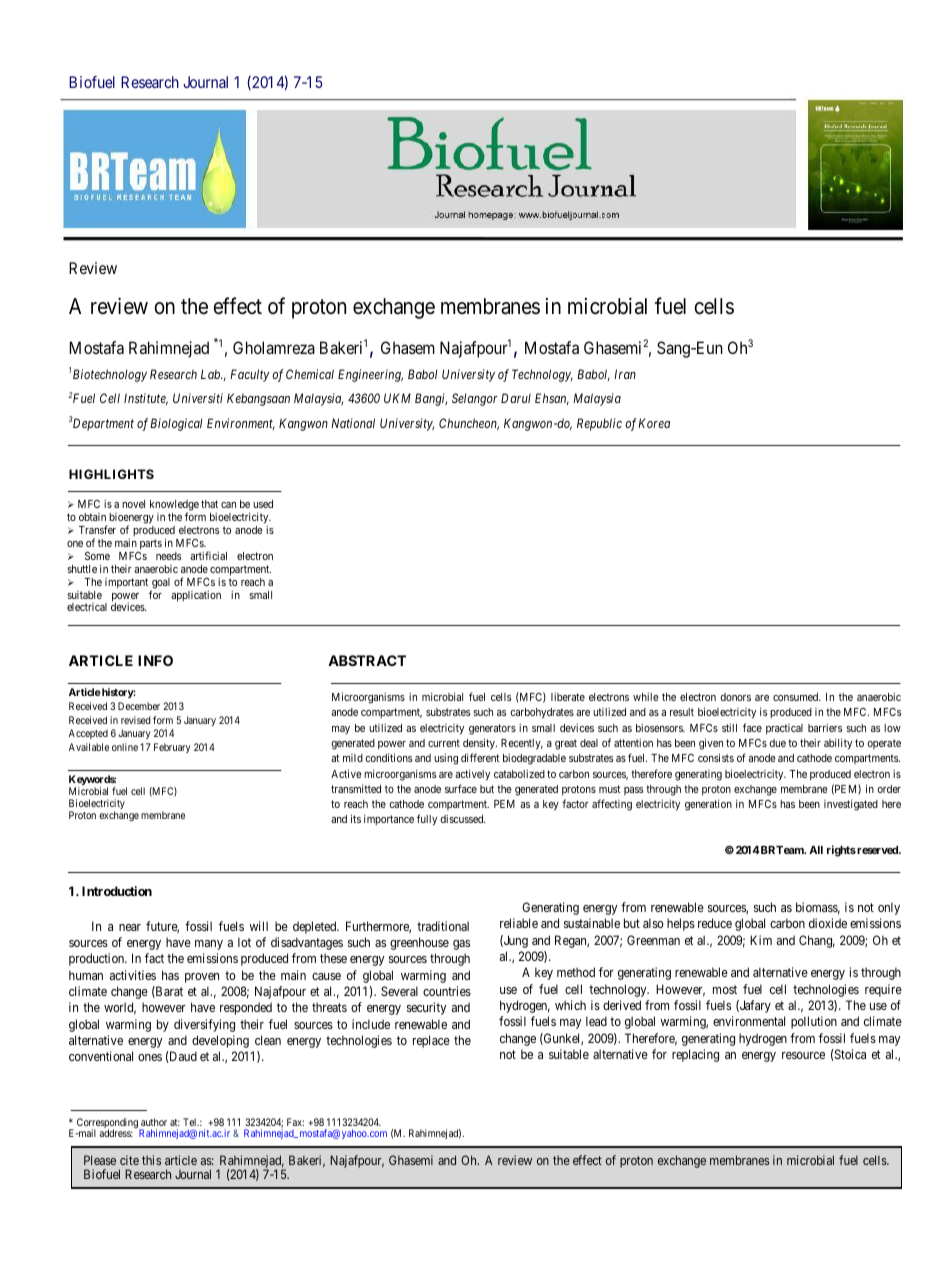 Image resolution: width=952 pixels, height=1271 pixels. What do you see at coordinates (474, 399) in the page?
I see `Selangor` at bounding box center [474, 399].
